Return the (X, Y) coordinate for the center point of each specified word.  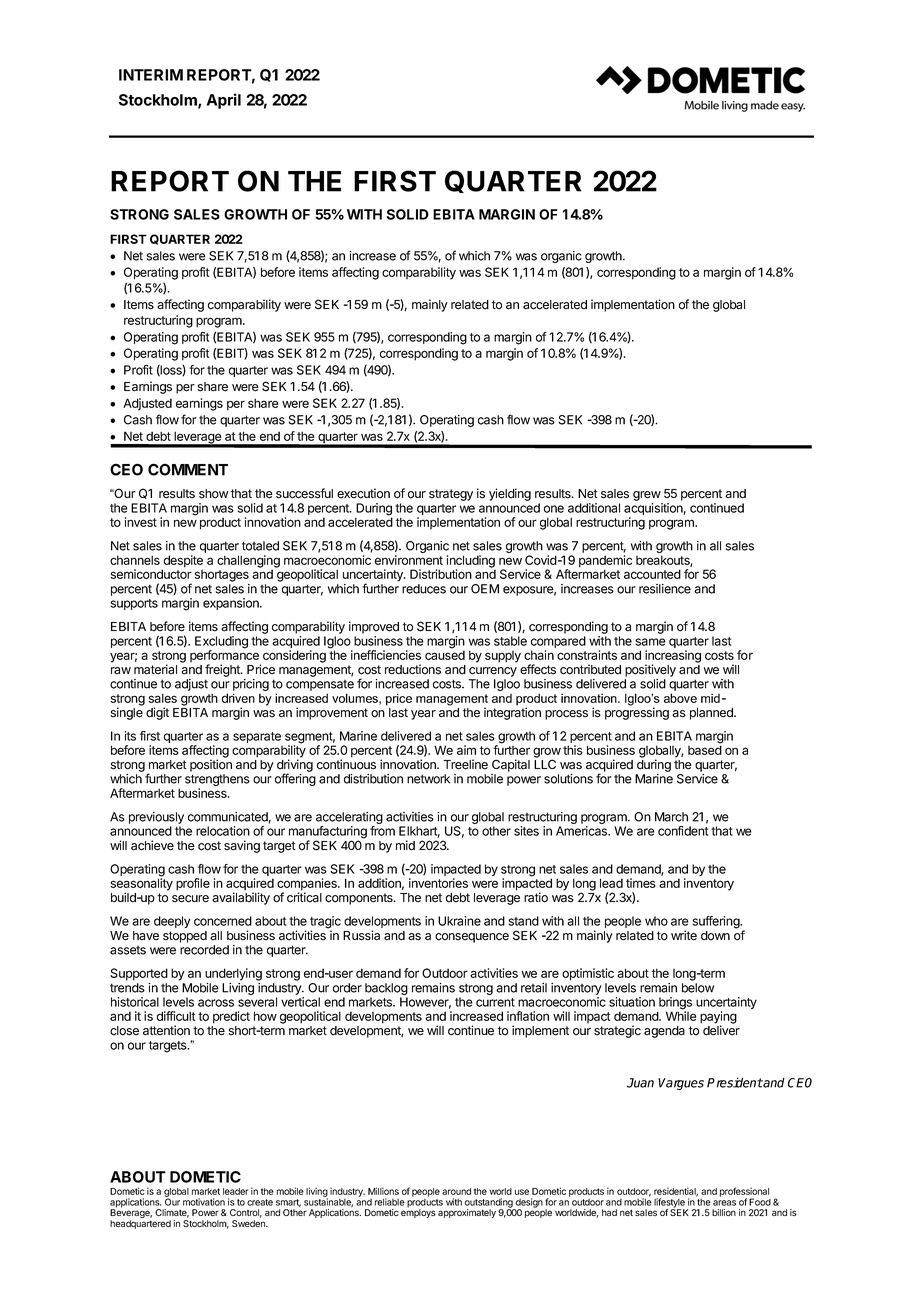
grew (647, 496)
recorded (204, 950)
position (211, 765)
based (705, 750)
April (224, 101)
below (698, 988)
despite (182, 562)
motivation (204, 1202)
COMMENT (188, 469)
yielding (510, 494)
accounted (652, 574)
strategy (451, 495)
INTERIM (151, 75)
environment (409, 560)
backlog (386, 990)
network (428, 779)
